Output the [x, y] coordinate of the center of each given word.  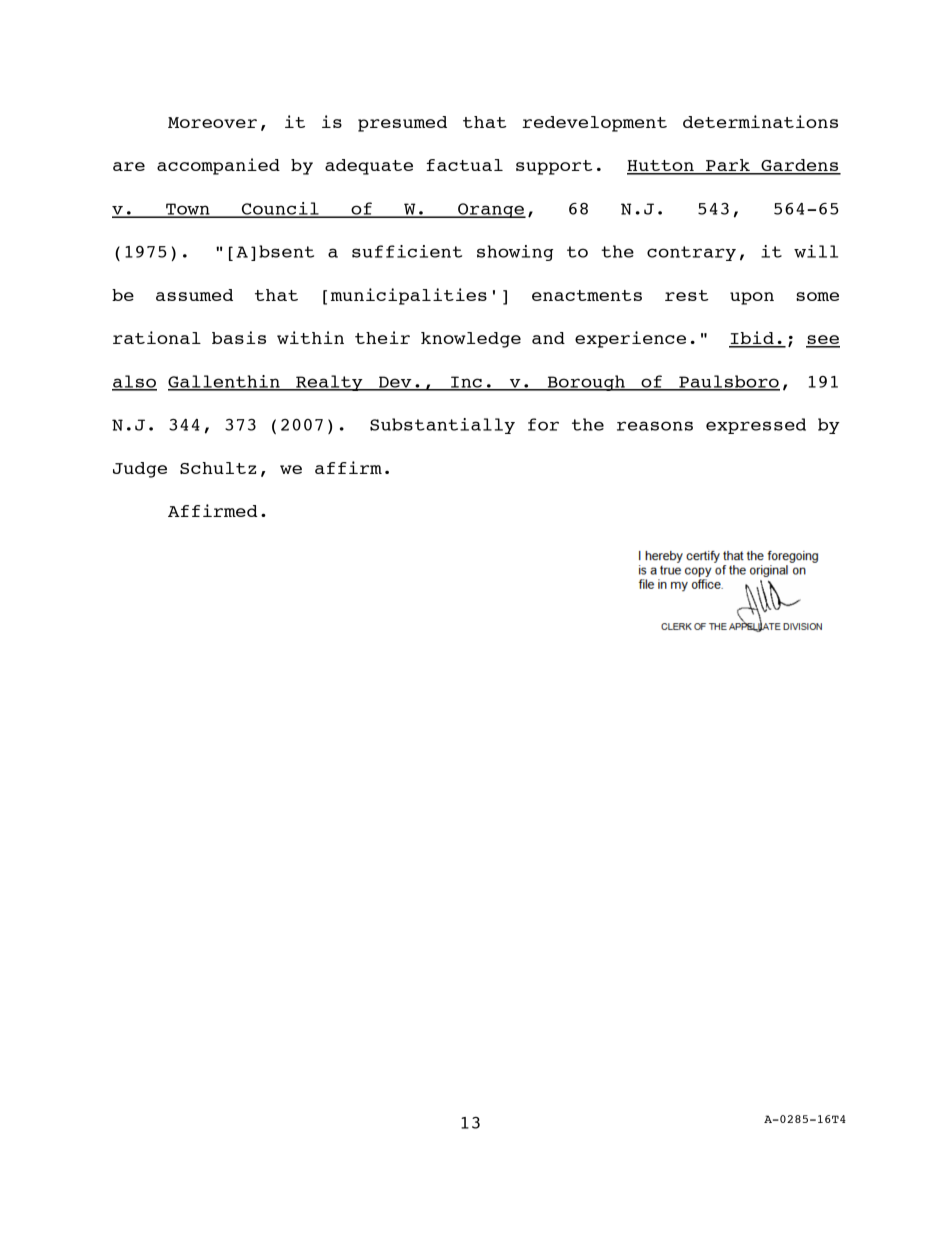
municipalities [409, 296]
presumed [402, 124]
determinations [760, 121]
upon [752, 298]
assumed [194, 295]
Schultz [218, 468]
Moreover [212, 122]
